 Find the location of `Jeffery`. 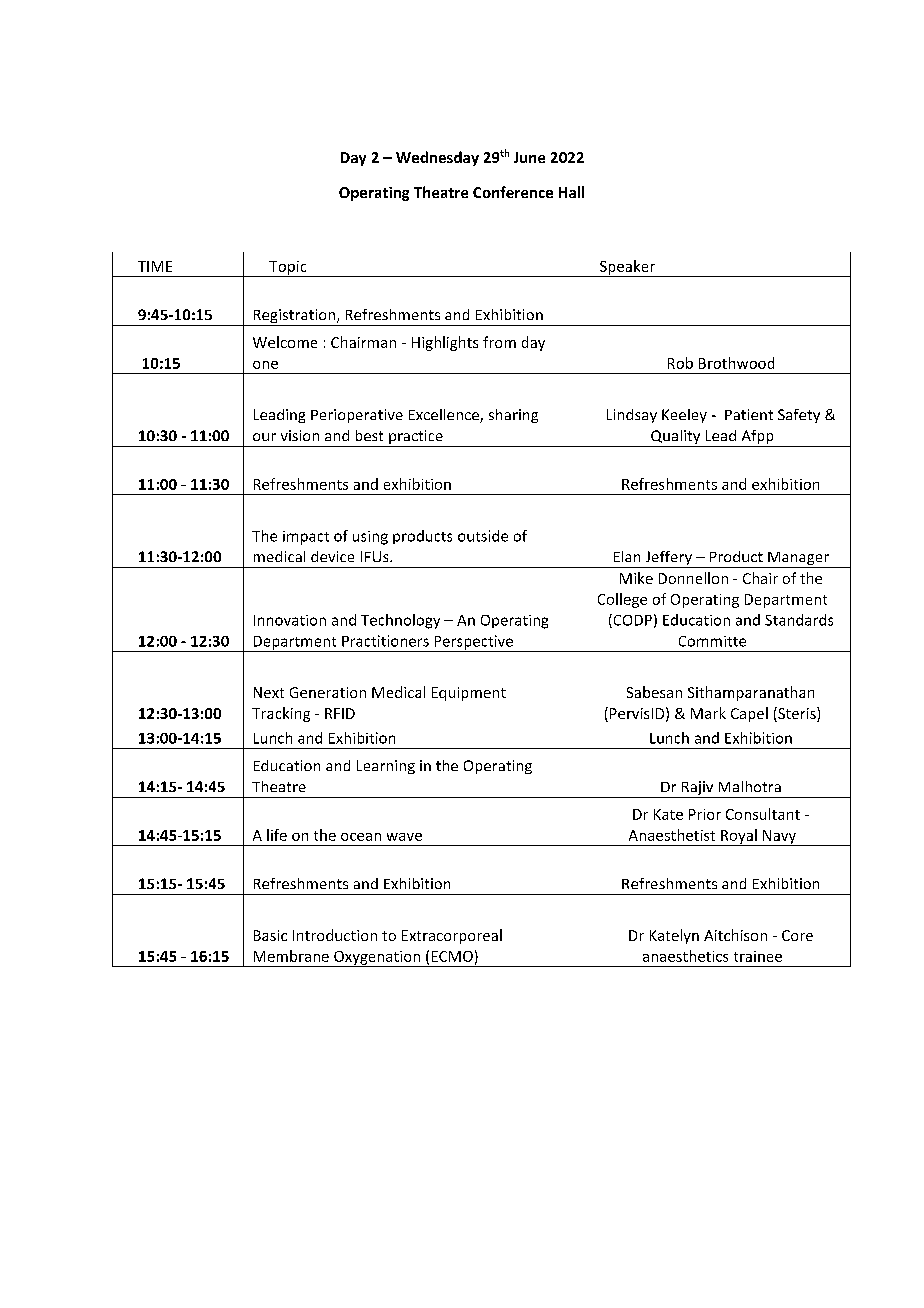

Jeffery is located at coordinates (668, 559).
